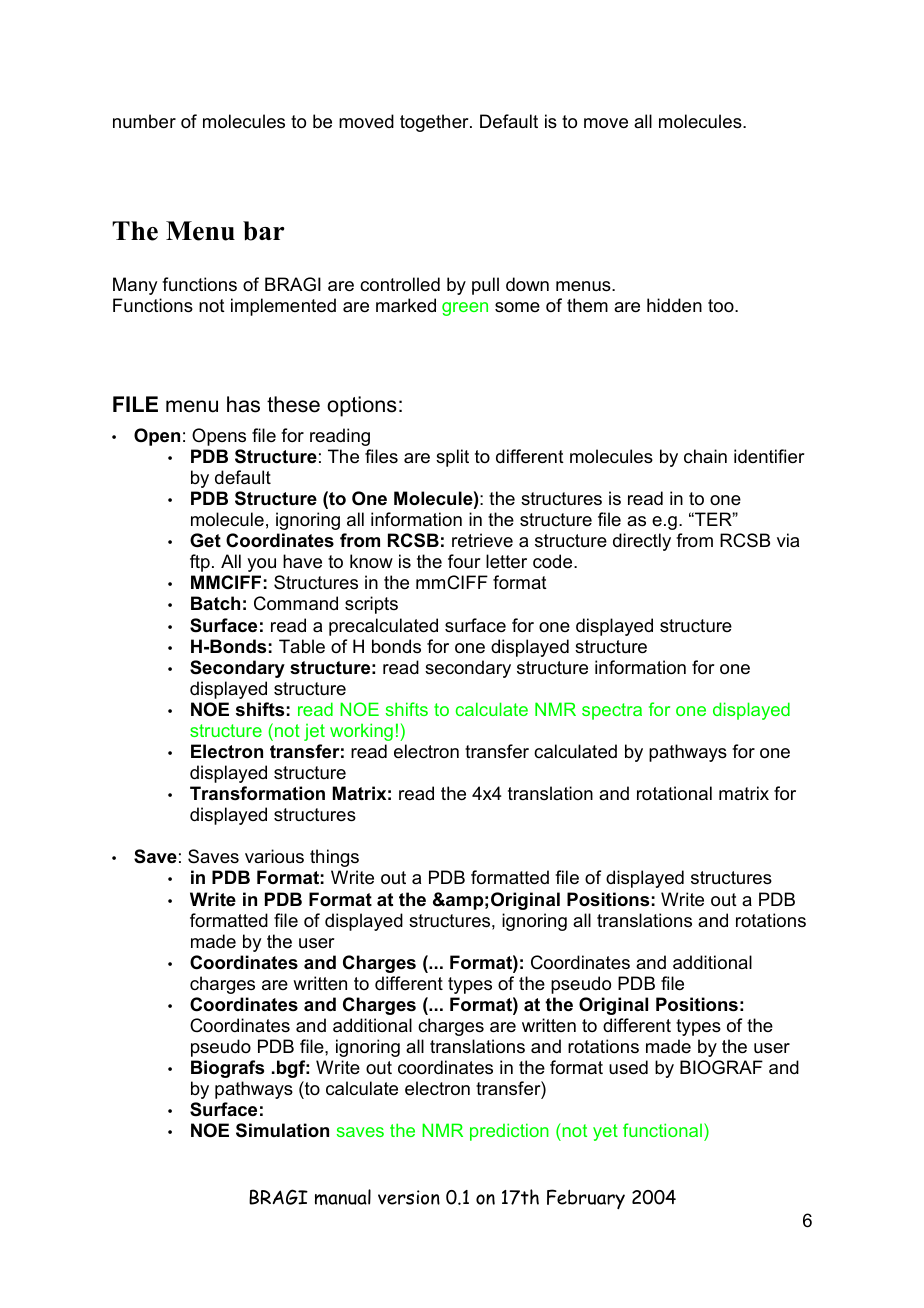  I want to click on scripts, so click(371, 605).
